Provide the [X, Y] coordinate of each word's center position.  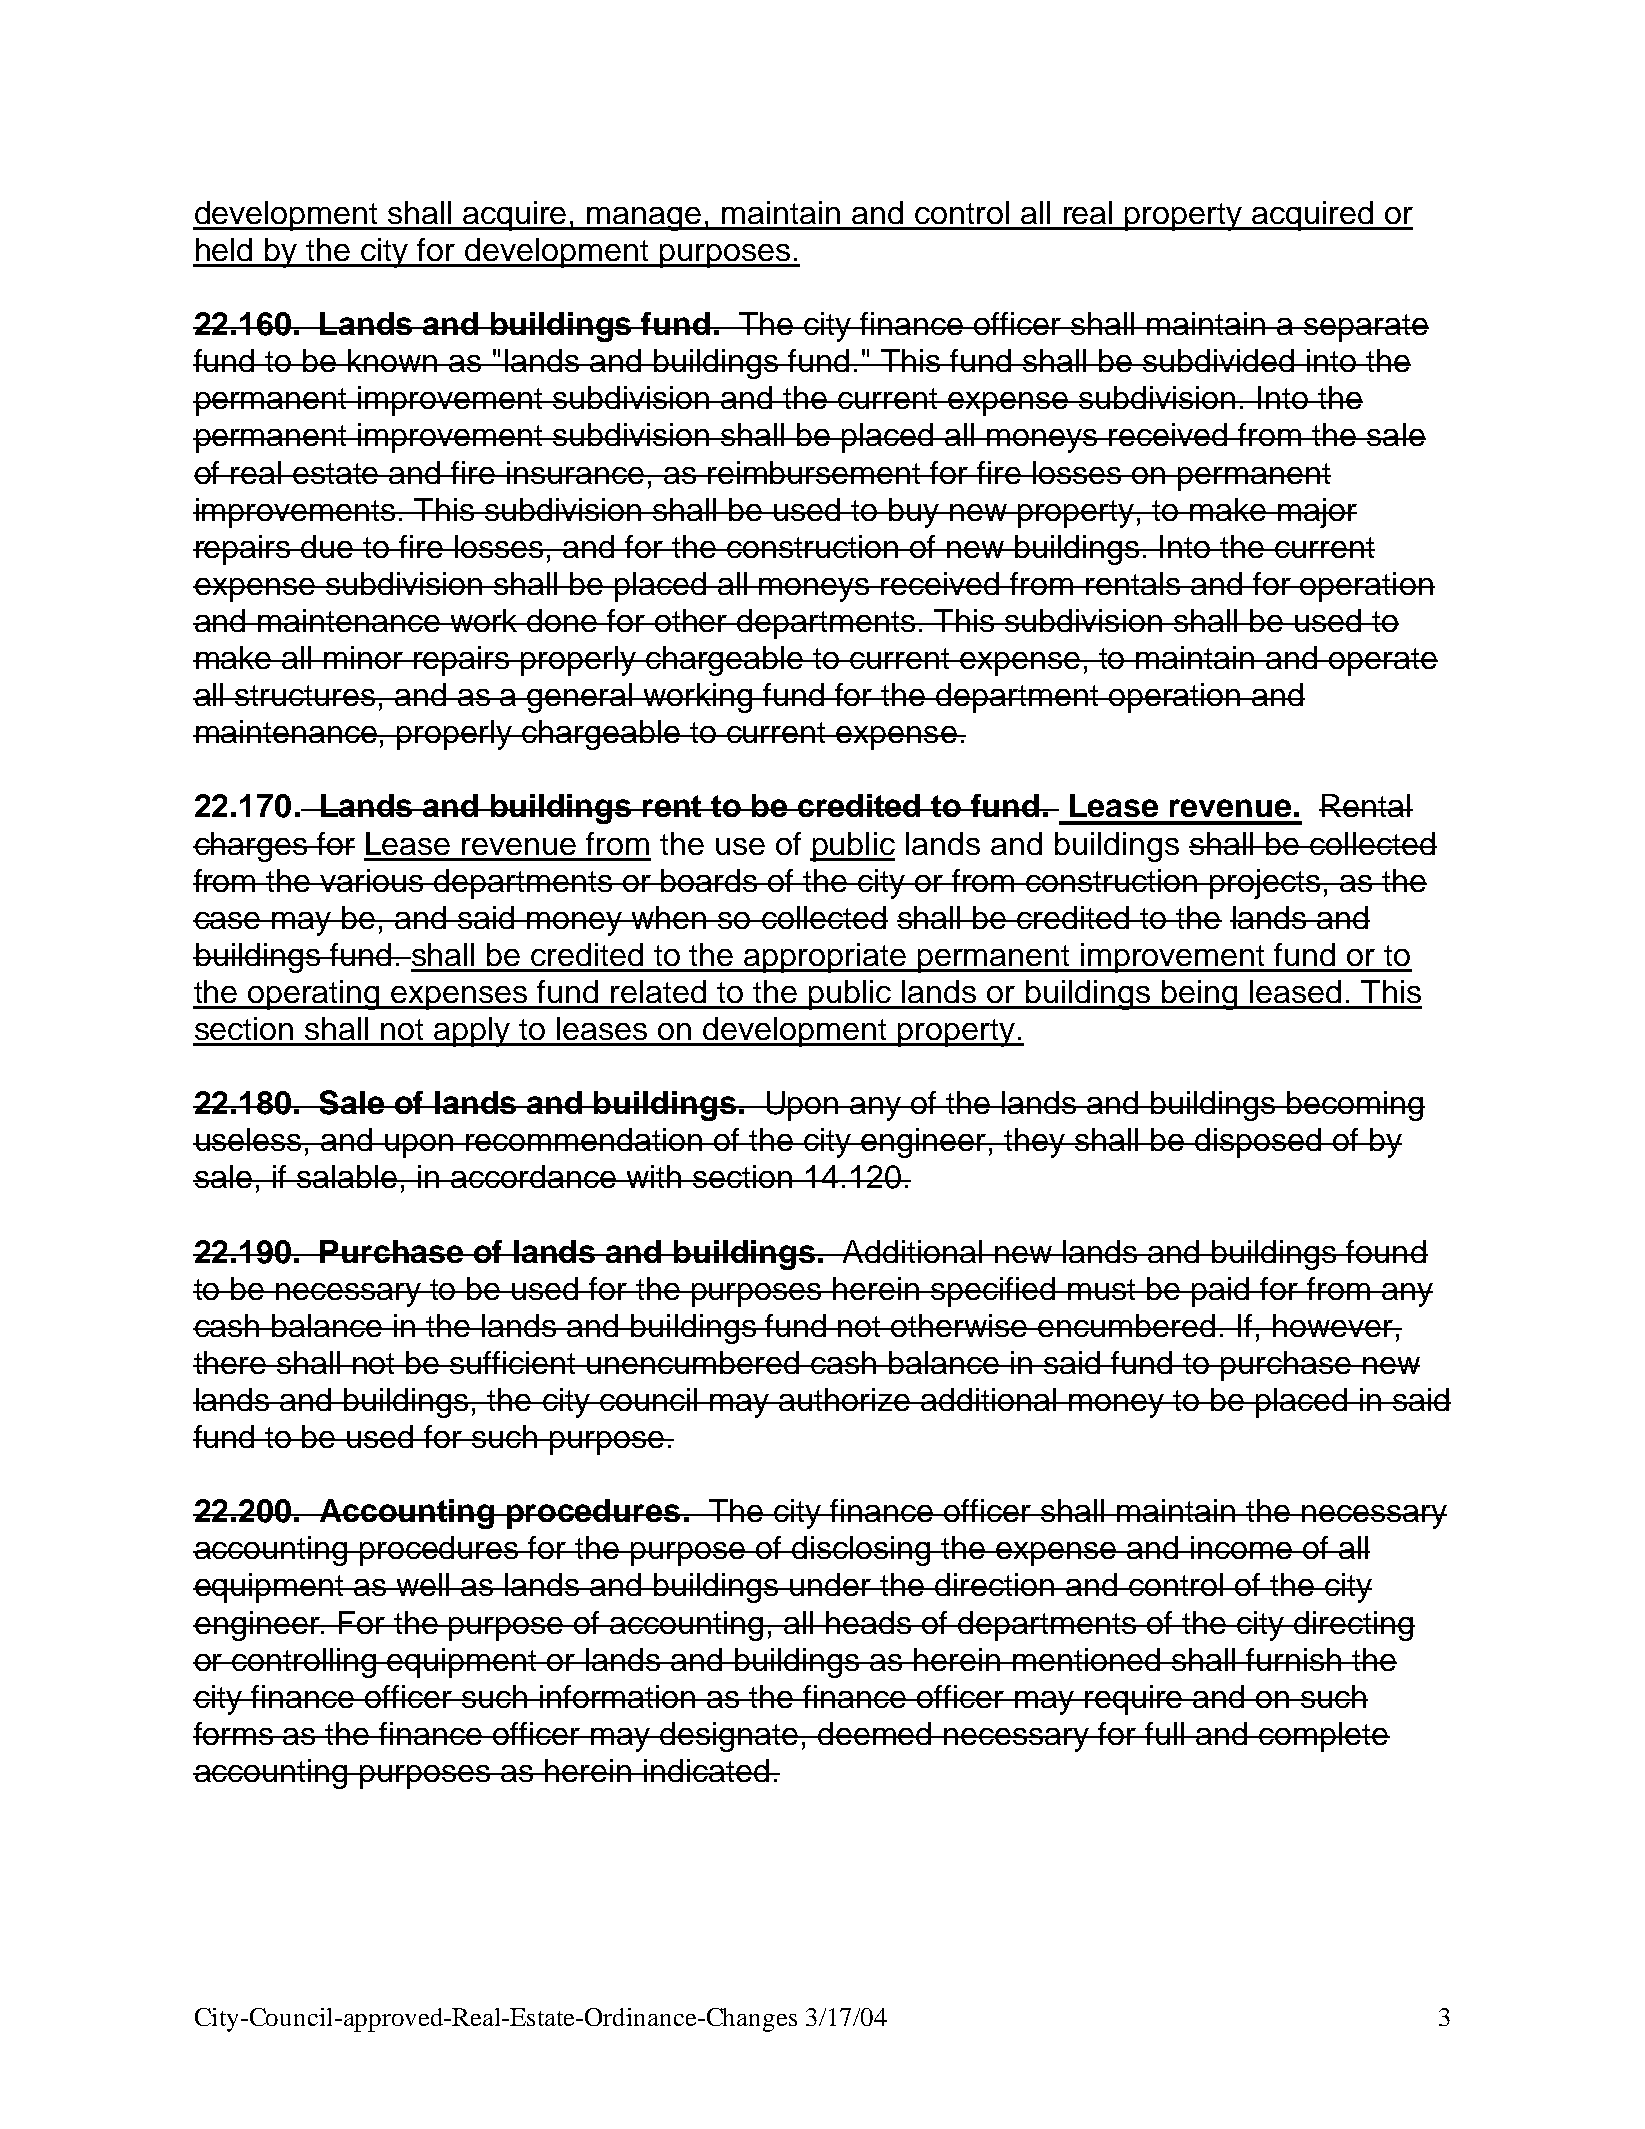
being [1200, 995]
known [393, 360]
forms [234, 1733]
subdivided [1219, 360]
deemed [875, 1733]
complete [1323, 1737]
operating [314, 995]
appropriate [825, 958]
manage [645, 219]
